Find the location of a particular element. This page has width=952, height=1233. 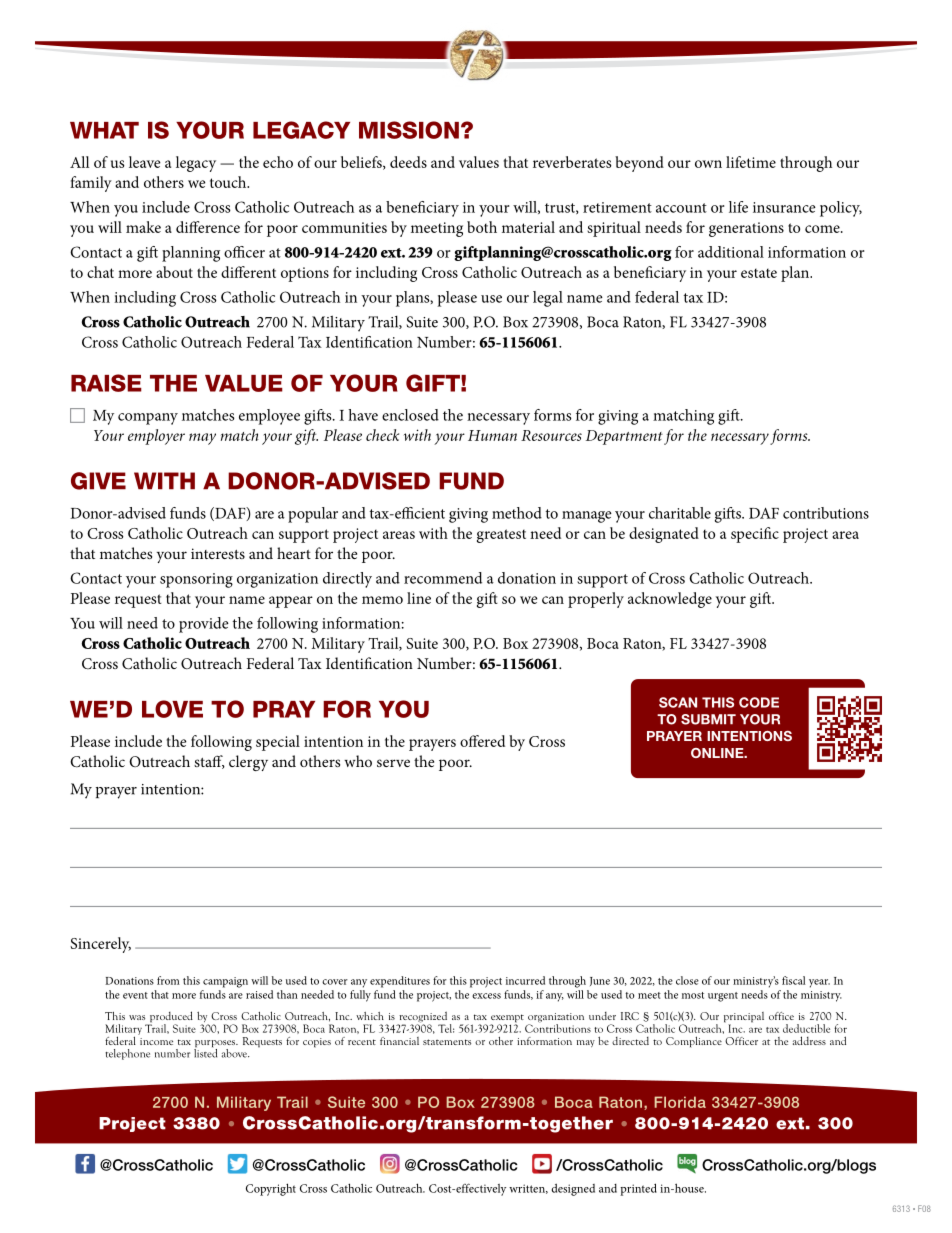

Florida is located at coordinates (680, 1102).
